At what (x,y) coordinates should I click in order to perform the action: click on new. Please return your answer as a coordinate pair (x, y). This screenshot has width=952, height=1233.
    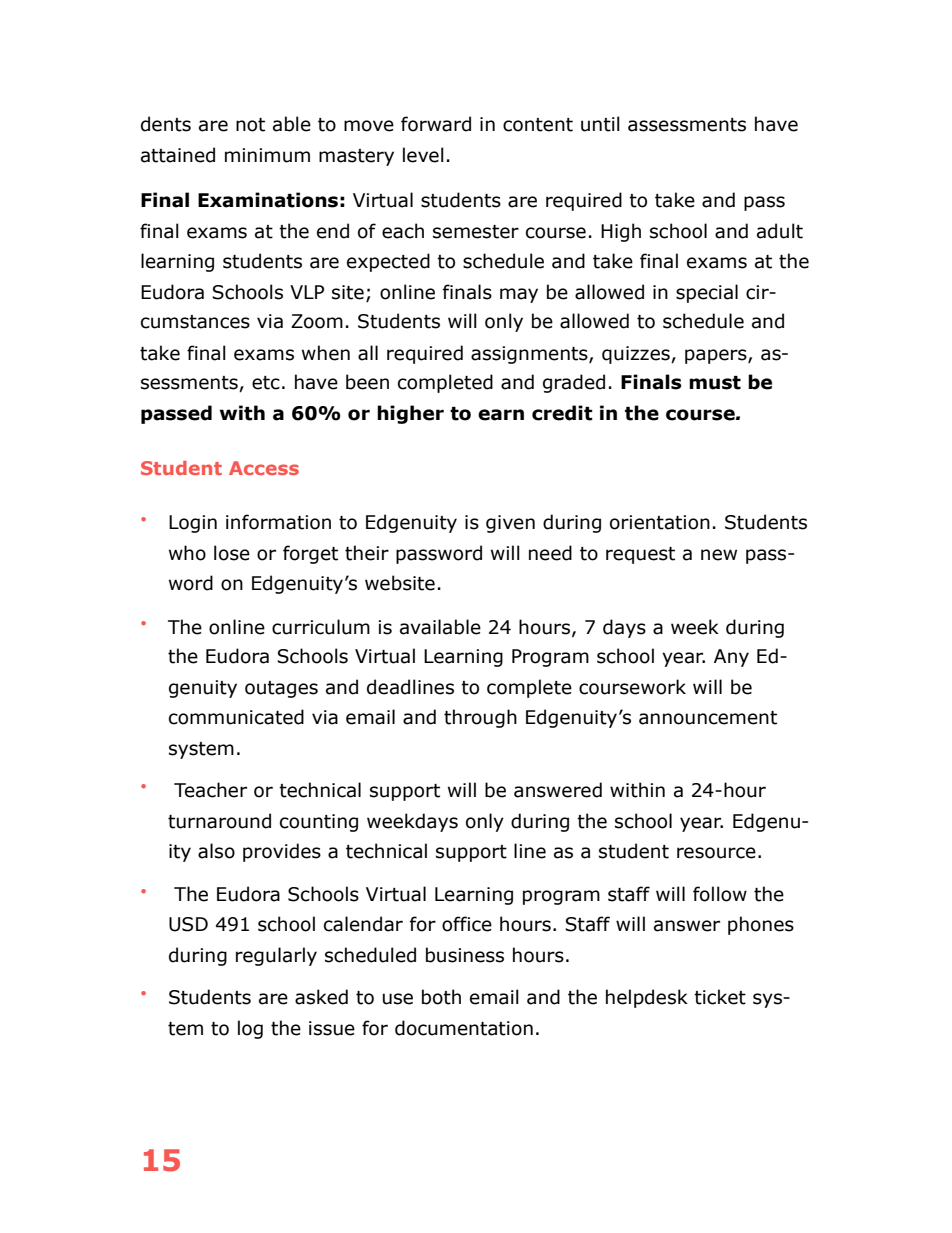
    Looking at the image, I should click on (719, 555).
